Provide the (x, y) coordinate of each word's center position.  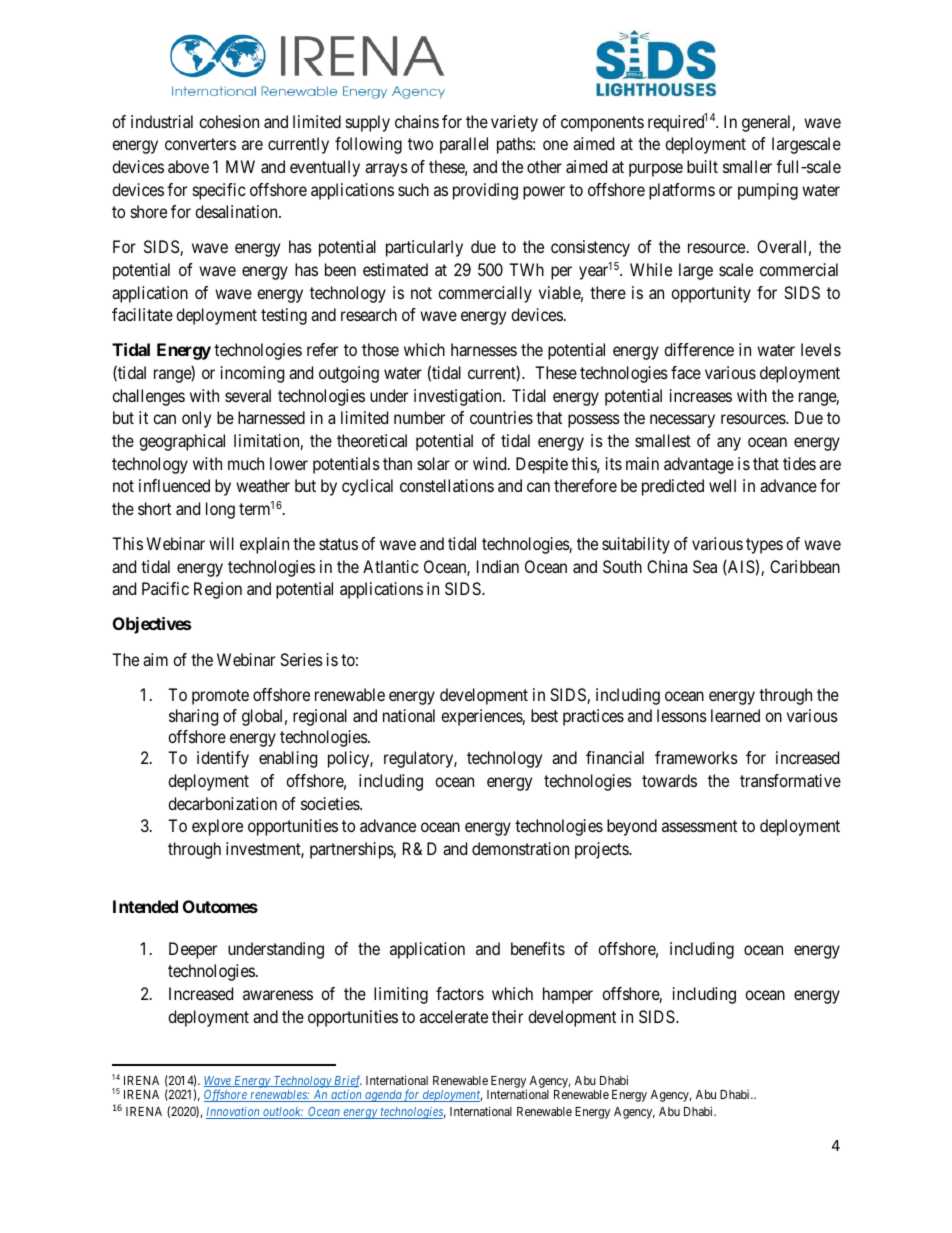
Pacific (165, 588)
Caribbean (805, 566)
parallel (464, 145)
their (507, 1016)
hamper (568, 995)
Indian (498, 566)
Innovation (234, 1113)
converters (200, 144)
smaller (747, 166)
